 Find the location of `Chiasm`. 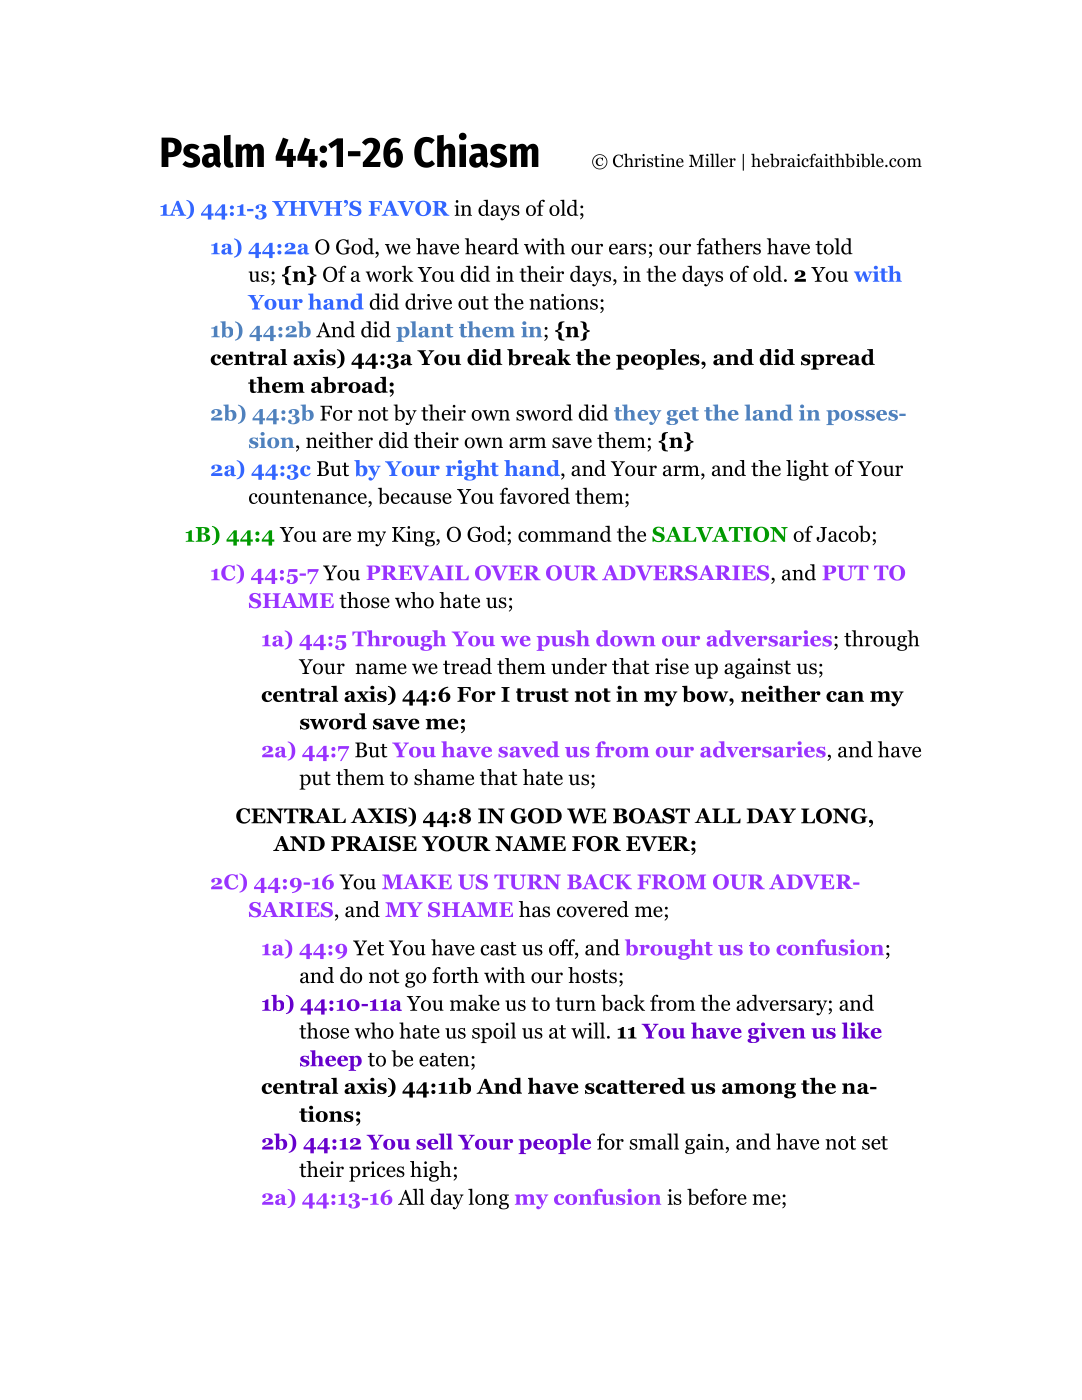

Chiasm is located at coordinates (476, 150).
